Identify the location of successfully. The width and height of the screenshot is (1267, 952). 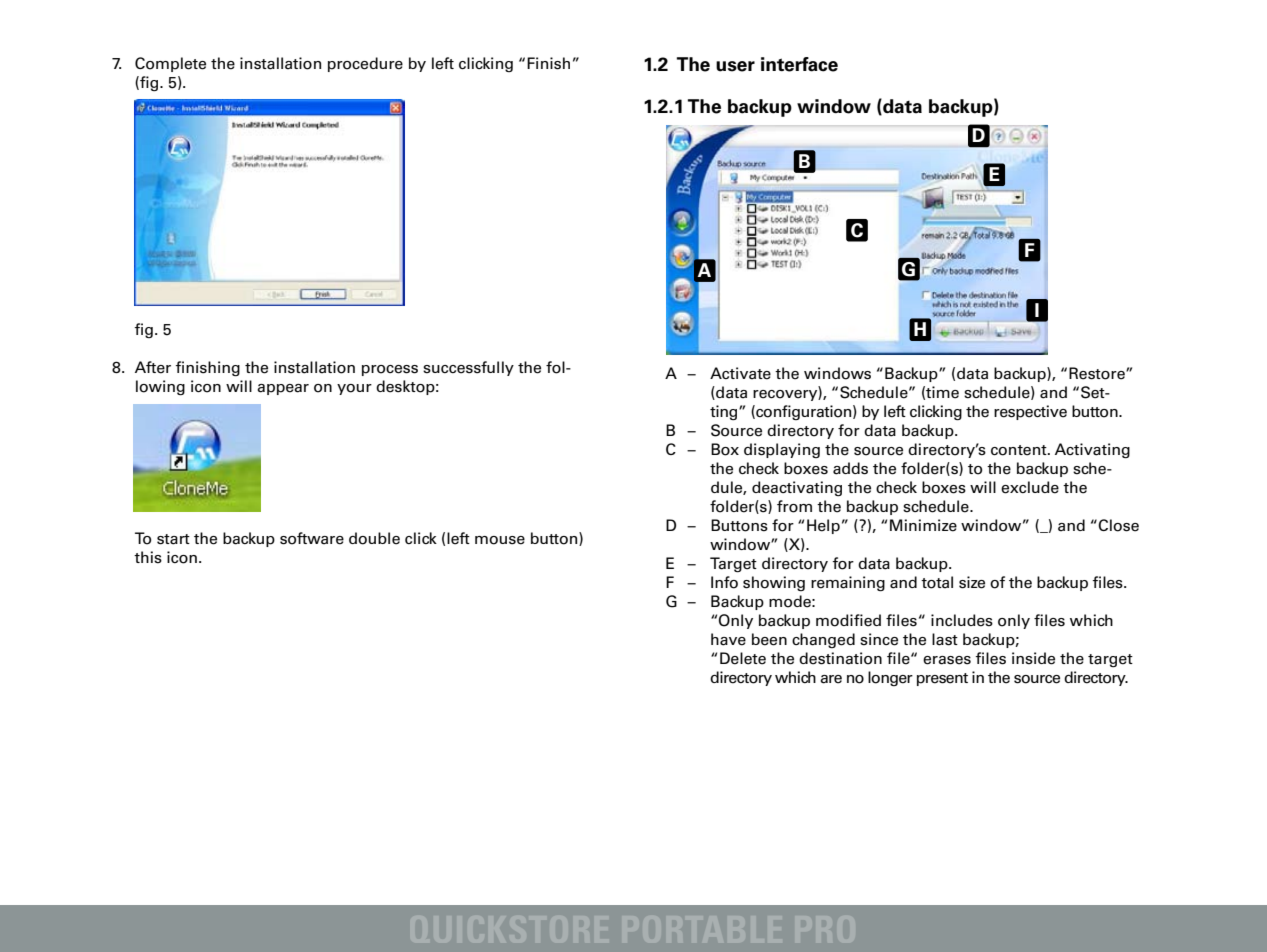
(468, 368).
